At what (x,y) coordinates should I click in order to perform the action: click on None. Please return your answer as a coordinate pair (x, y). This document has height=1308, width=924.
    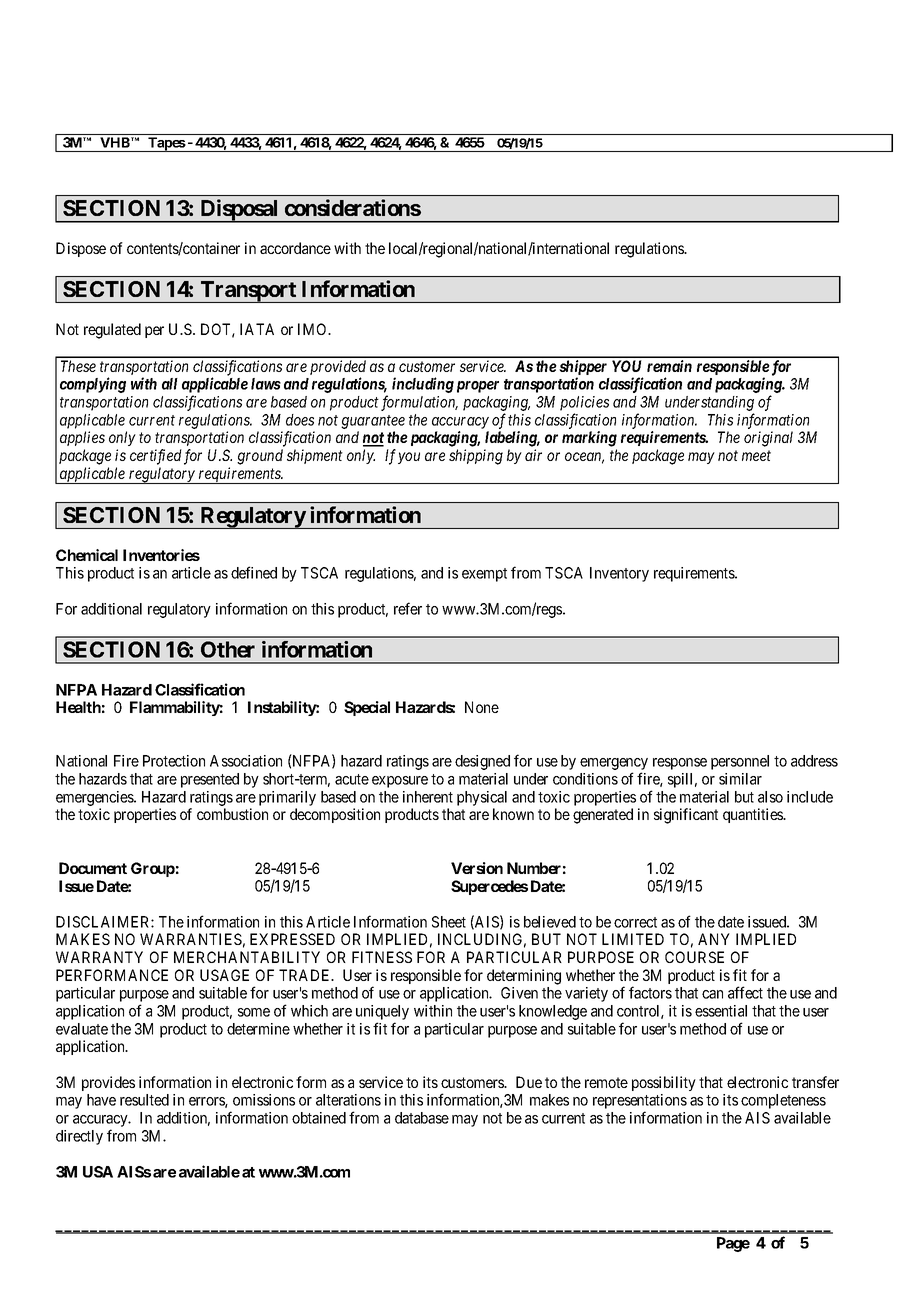
    Looking at the image, I should click on (482, 707).
